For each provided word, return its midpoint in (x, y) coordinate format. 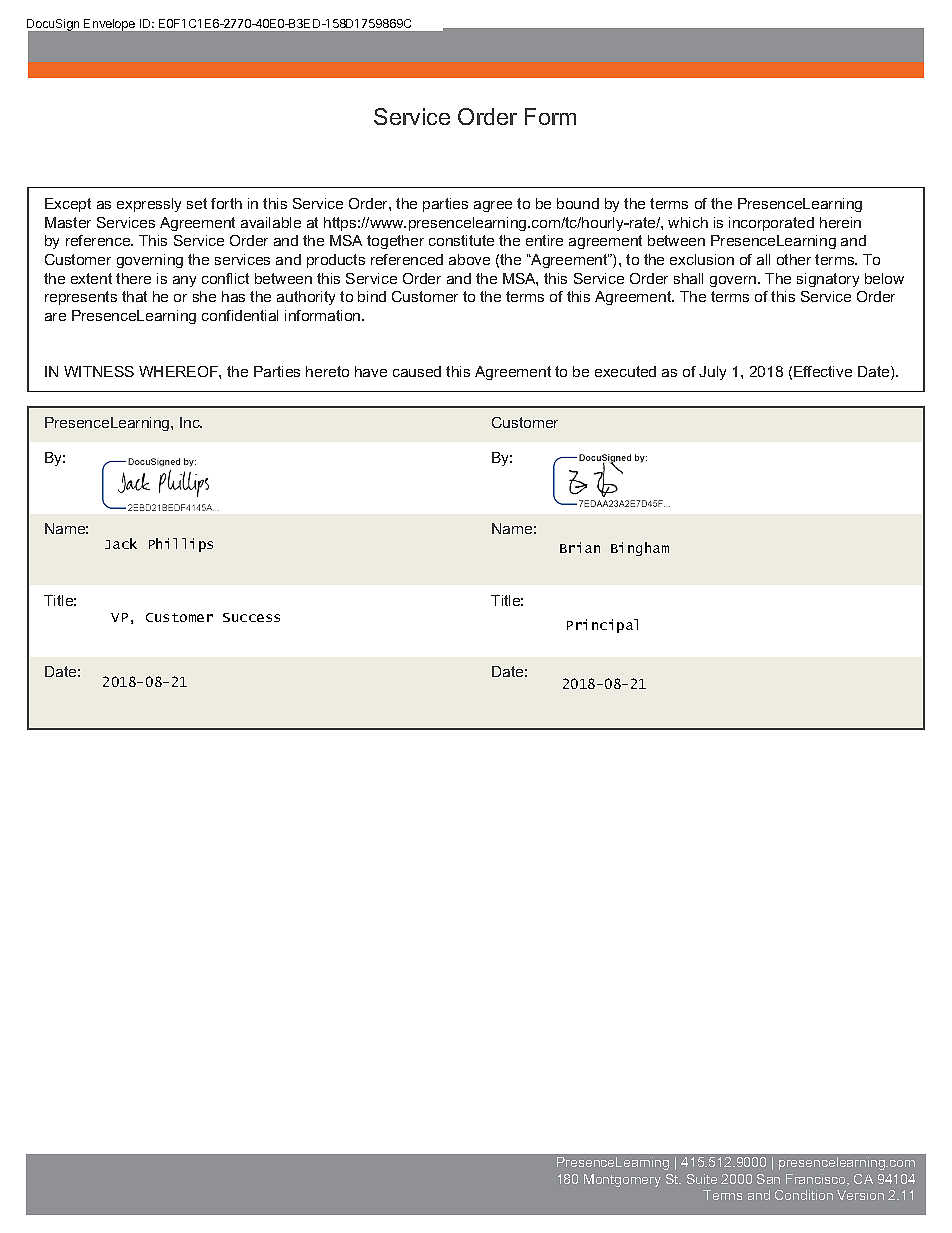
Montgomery (622, 1180)
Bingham (640, 549)
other (794, 259)
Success (251, 617)
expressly (149, 205)
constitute (461, 240)
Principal (602, 626)
